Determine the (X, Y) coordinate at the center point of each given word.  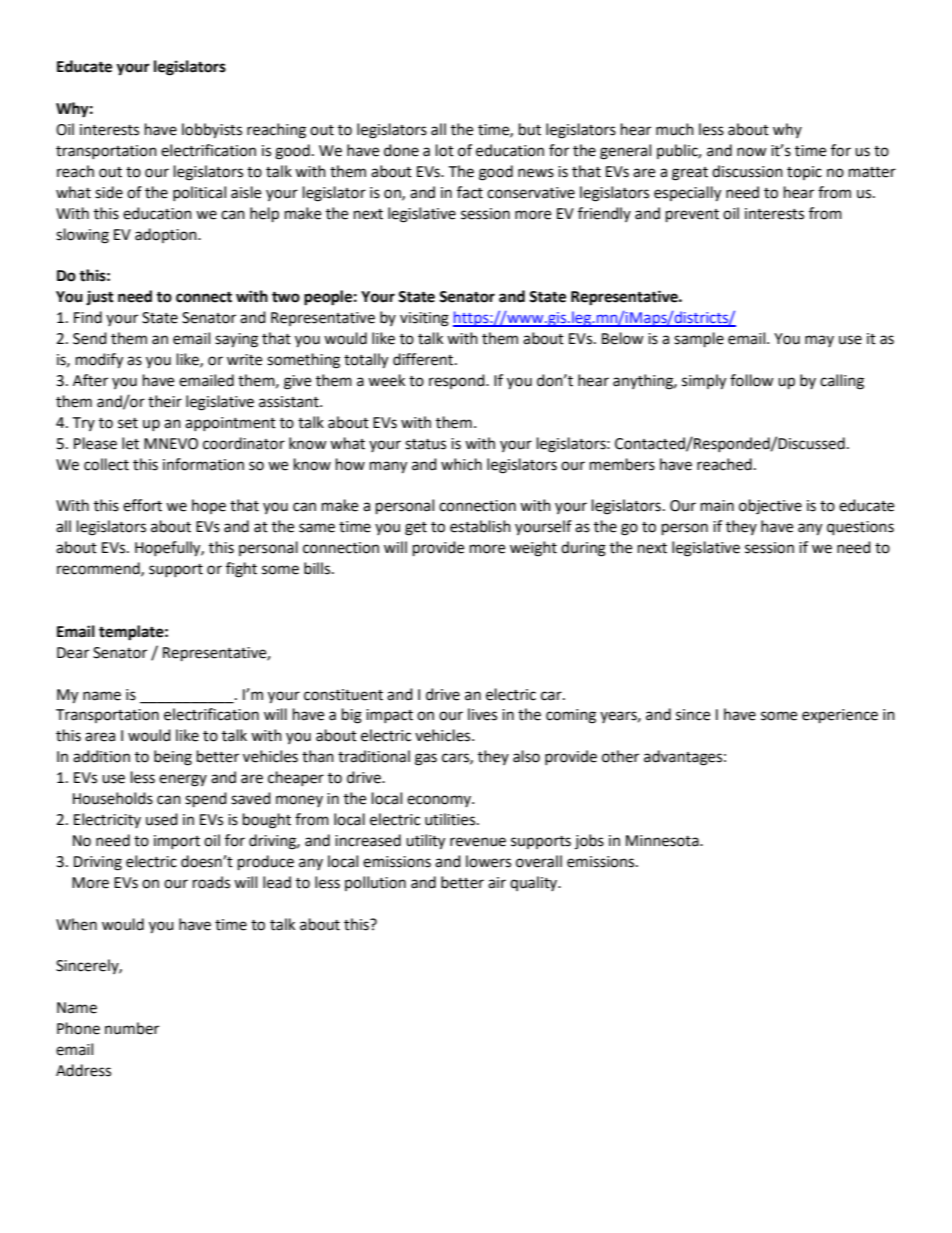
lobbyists (212, 131)
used (162, 819)
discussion (747, 171)
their (165, 401)
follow (752, 380)
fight (241, 570)
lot (445, 150)
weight (533, 549)
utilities (451, 819)
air (497, 883)
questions (860, 528)
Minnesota (663, 841)
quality (535, 883)
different (424, 359)
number (132, 1028)
